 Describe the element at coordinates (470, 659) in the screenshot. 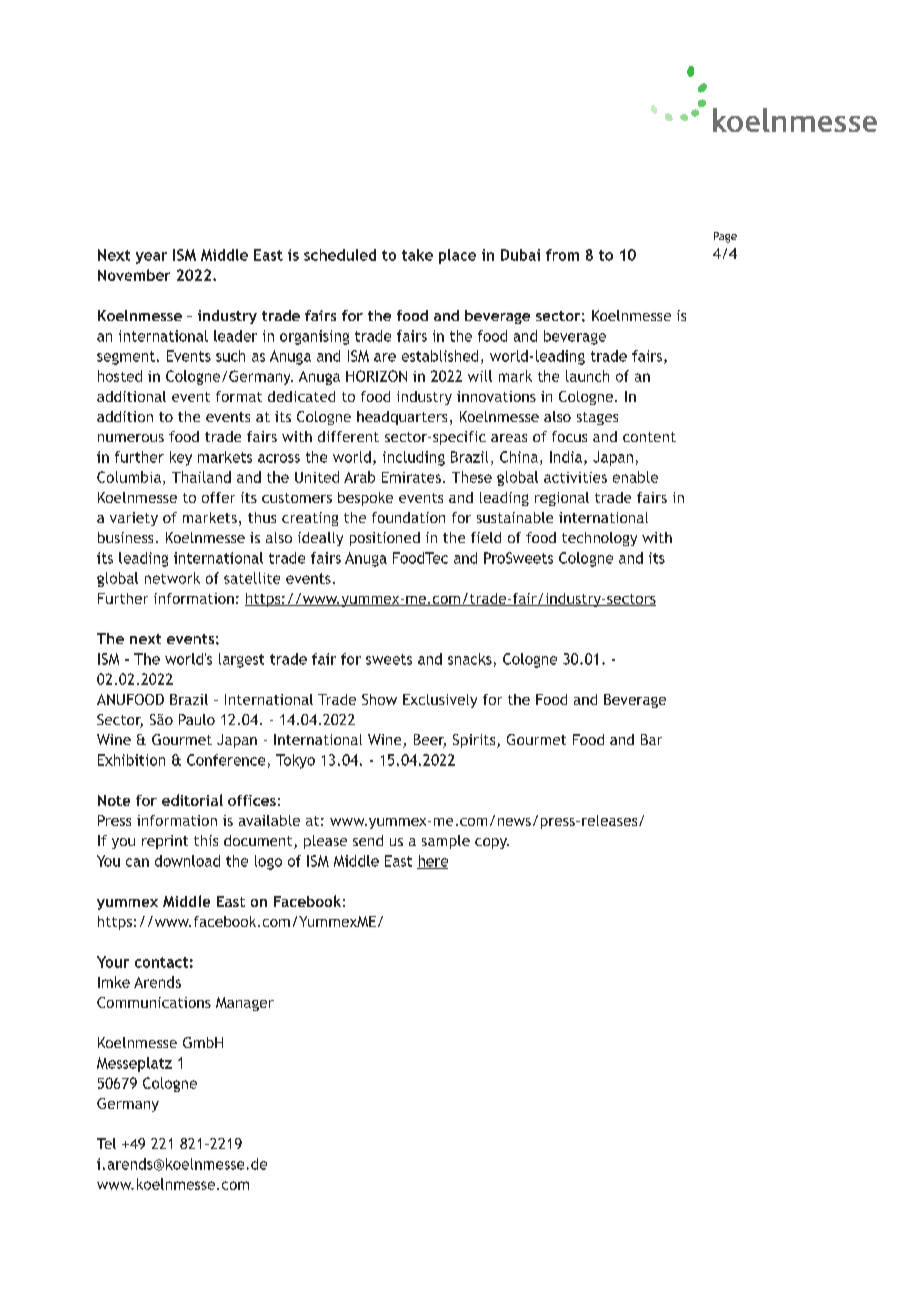

I see `snacks` at that location.
